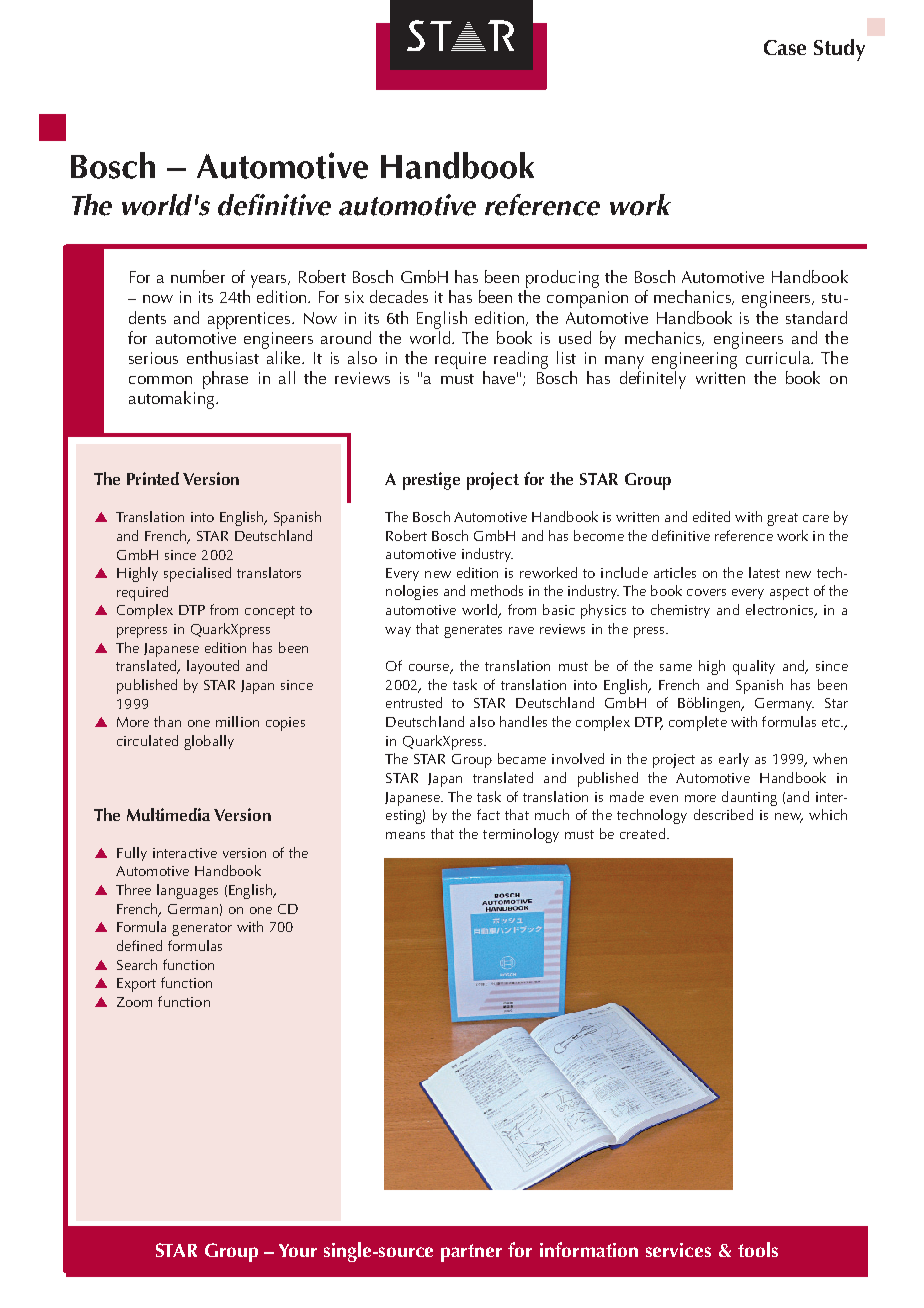  I want to click on curricula, so click(779, 357).
